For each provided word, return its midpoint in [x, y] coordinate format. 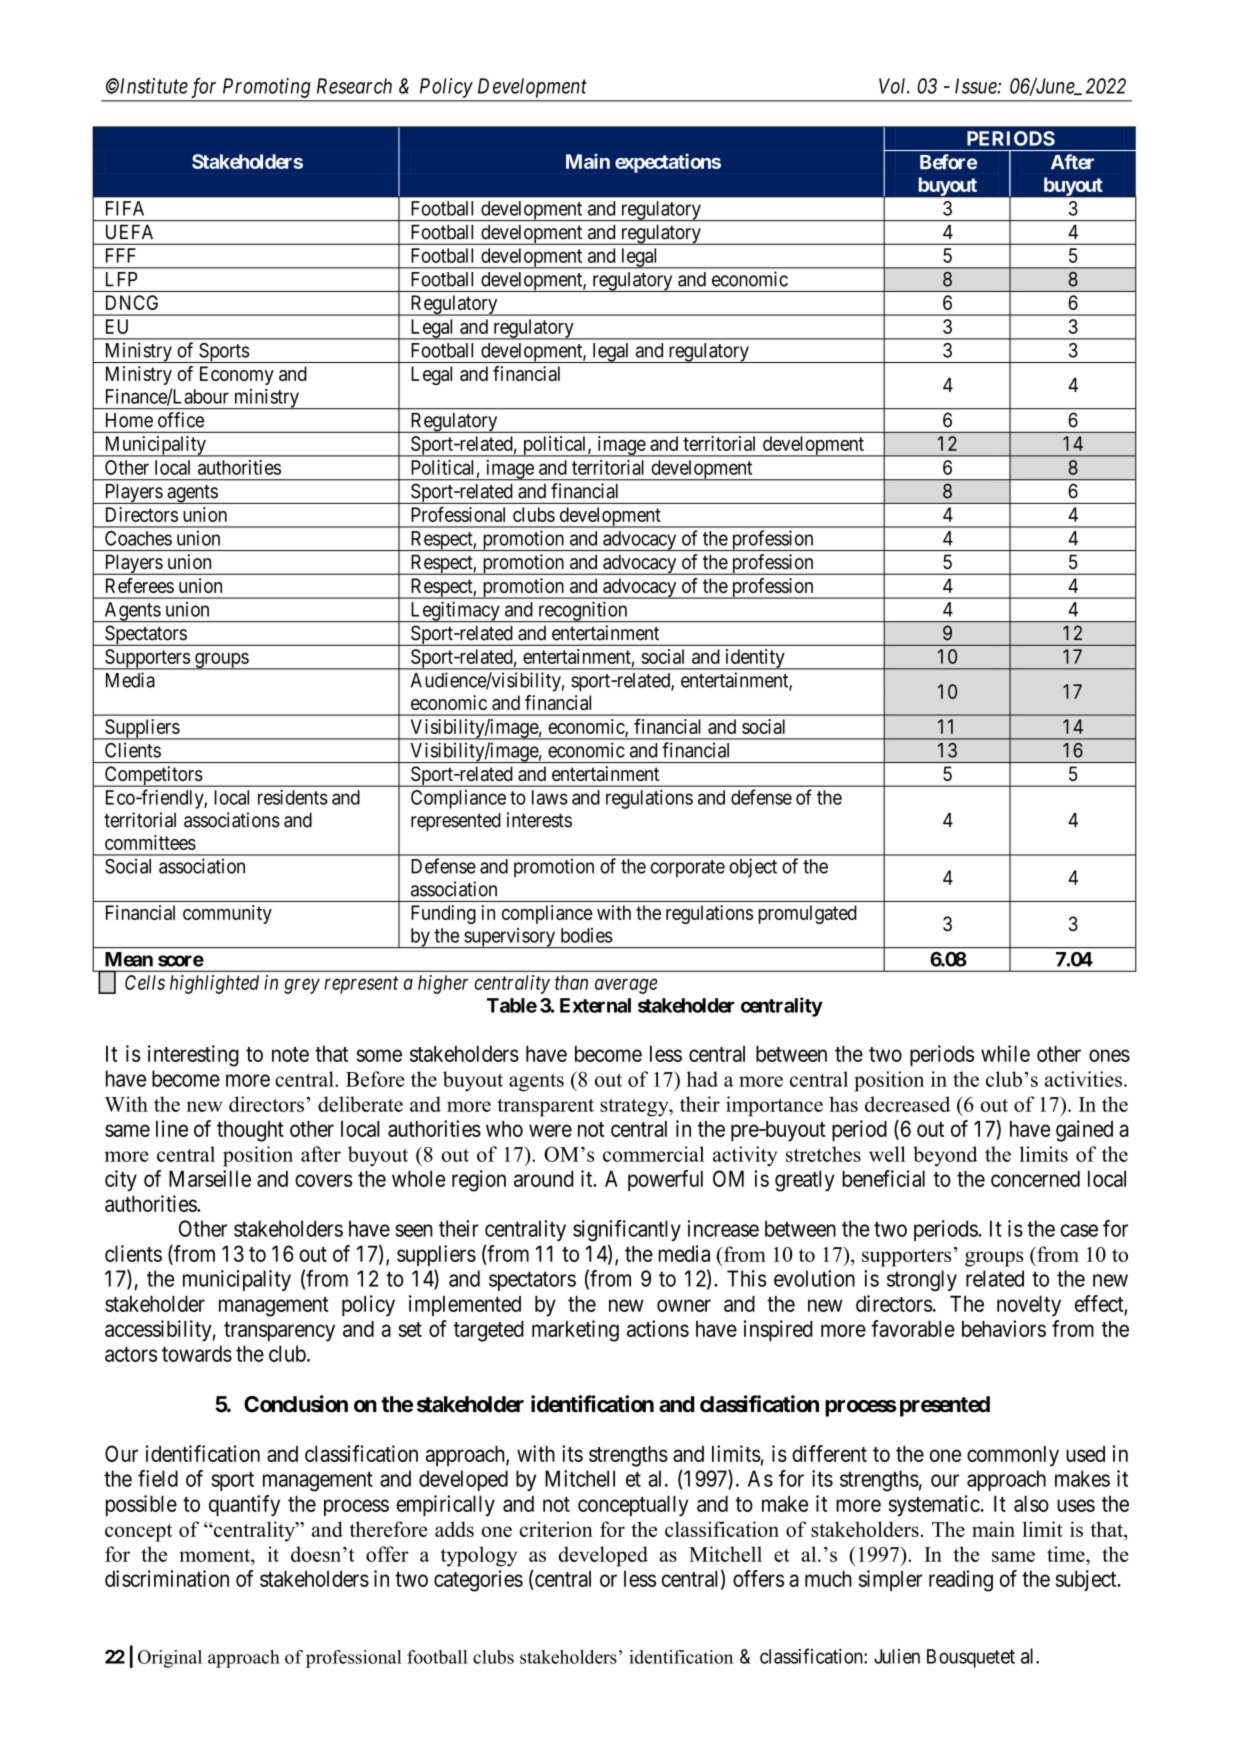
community [227, 914]
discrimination [167, 1578]
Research [354, 86]
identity [755, 659]
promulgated [807, 914]
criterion [556, 1529]
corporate [688, 869]
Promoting [266, 88]
